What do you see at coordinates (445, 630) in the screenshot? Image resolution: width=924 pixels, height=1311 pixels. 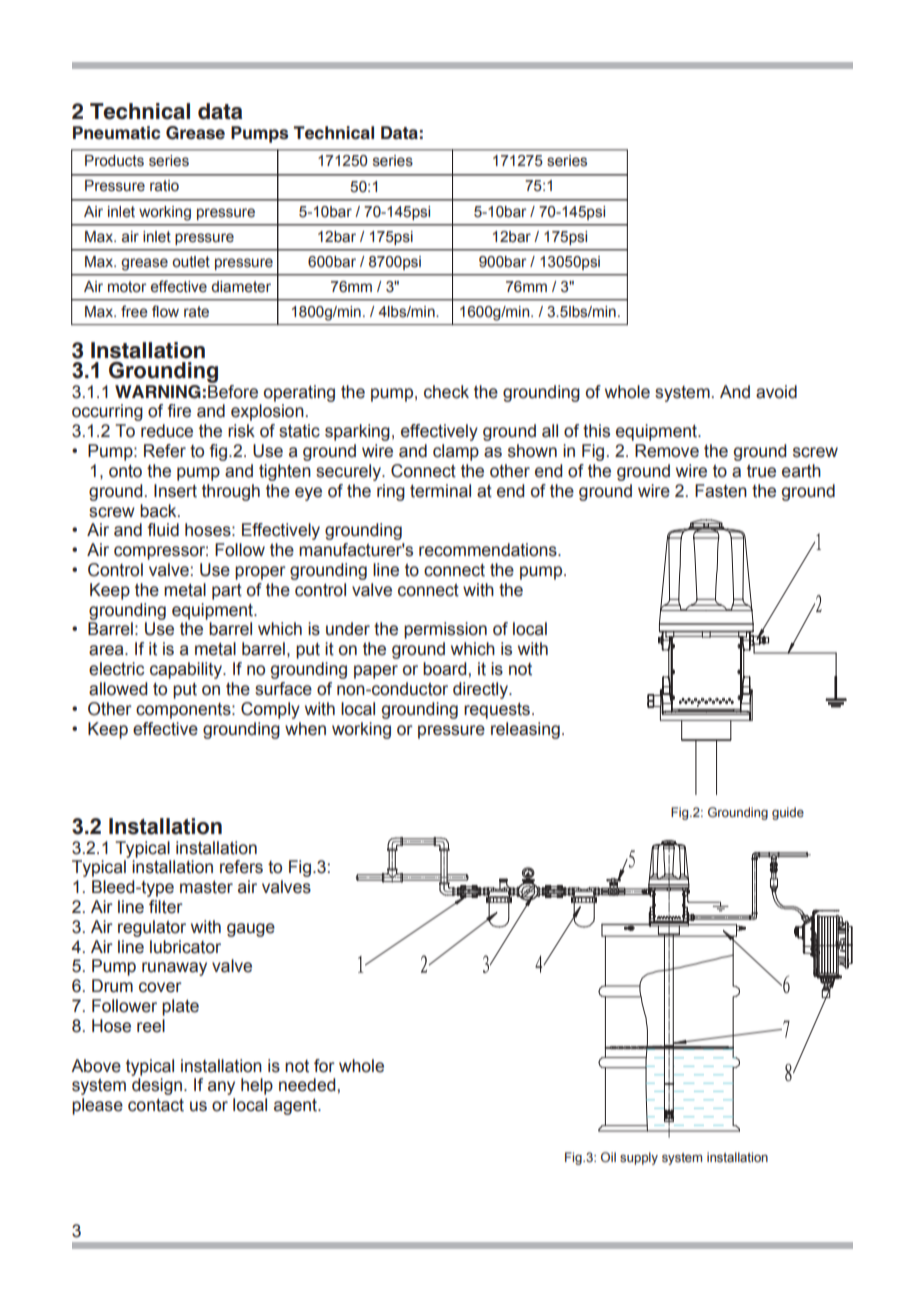 I see `permission` at bounding box center [445, 630].
